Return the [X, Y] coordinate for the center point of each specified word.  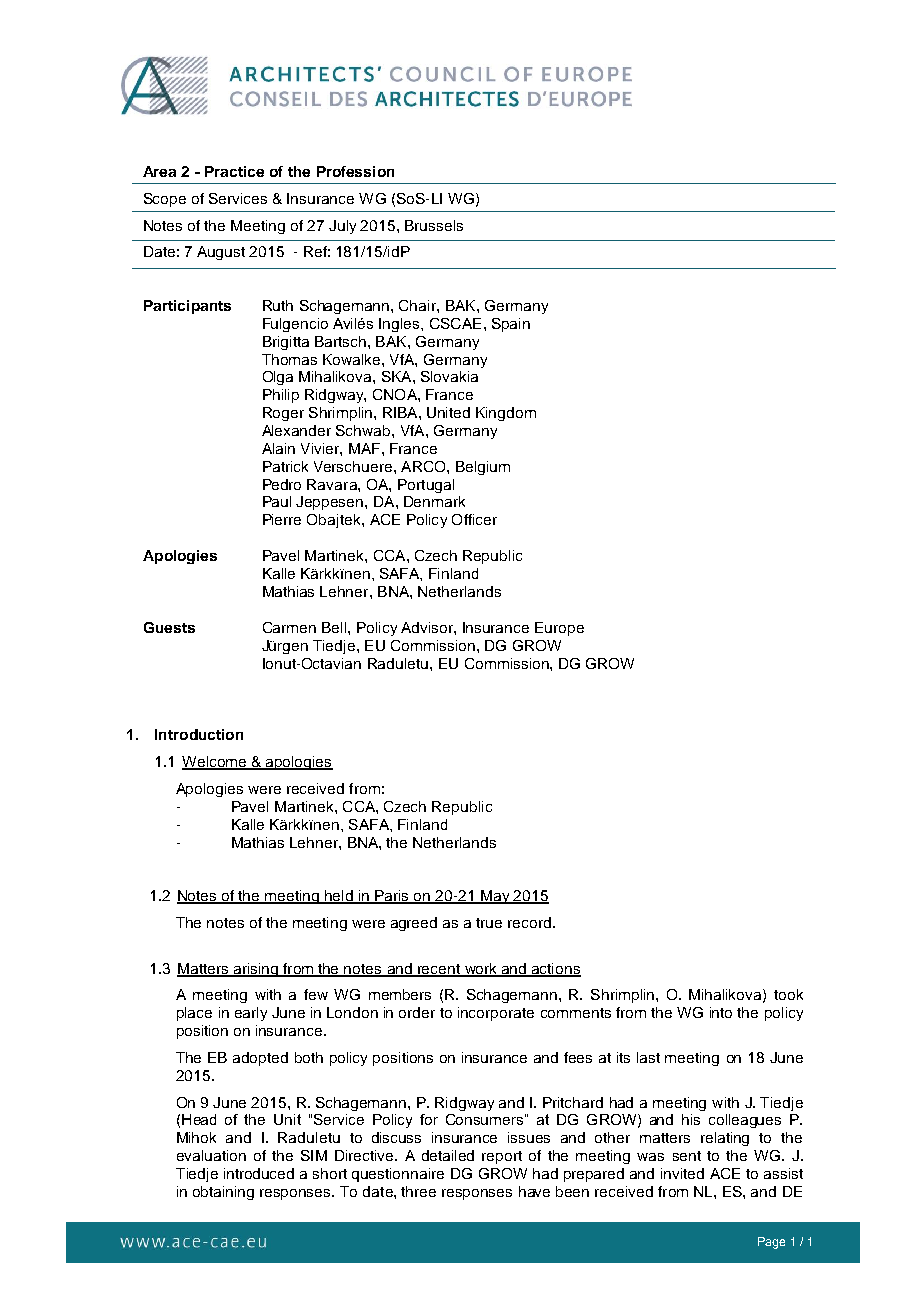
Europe [559, 629]
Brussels [434, 225]
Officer [474, 519]
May [495, 897]
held [339, 897]
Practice [234, 171]
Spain [511, 325]
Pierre [282, 519]
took [788, 994]
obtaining [223, 1193]
